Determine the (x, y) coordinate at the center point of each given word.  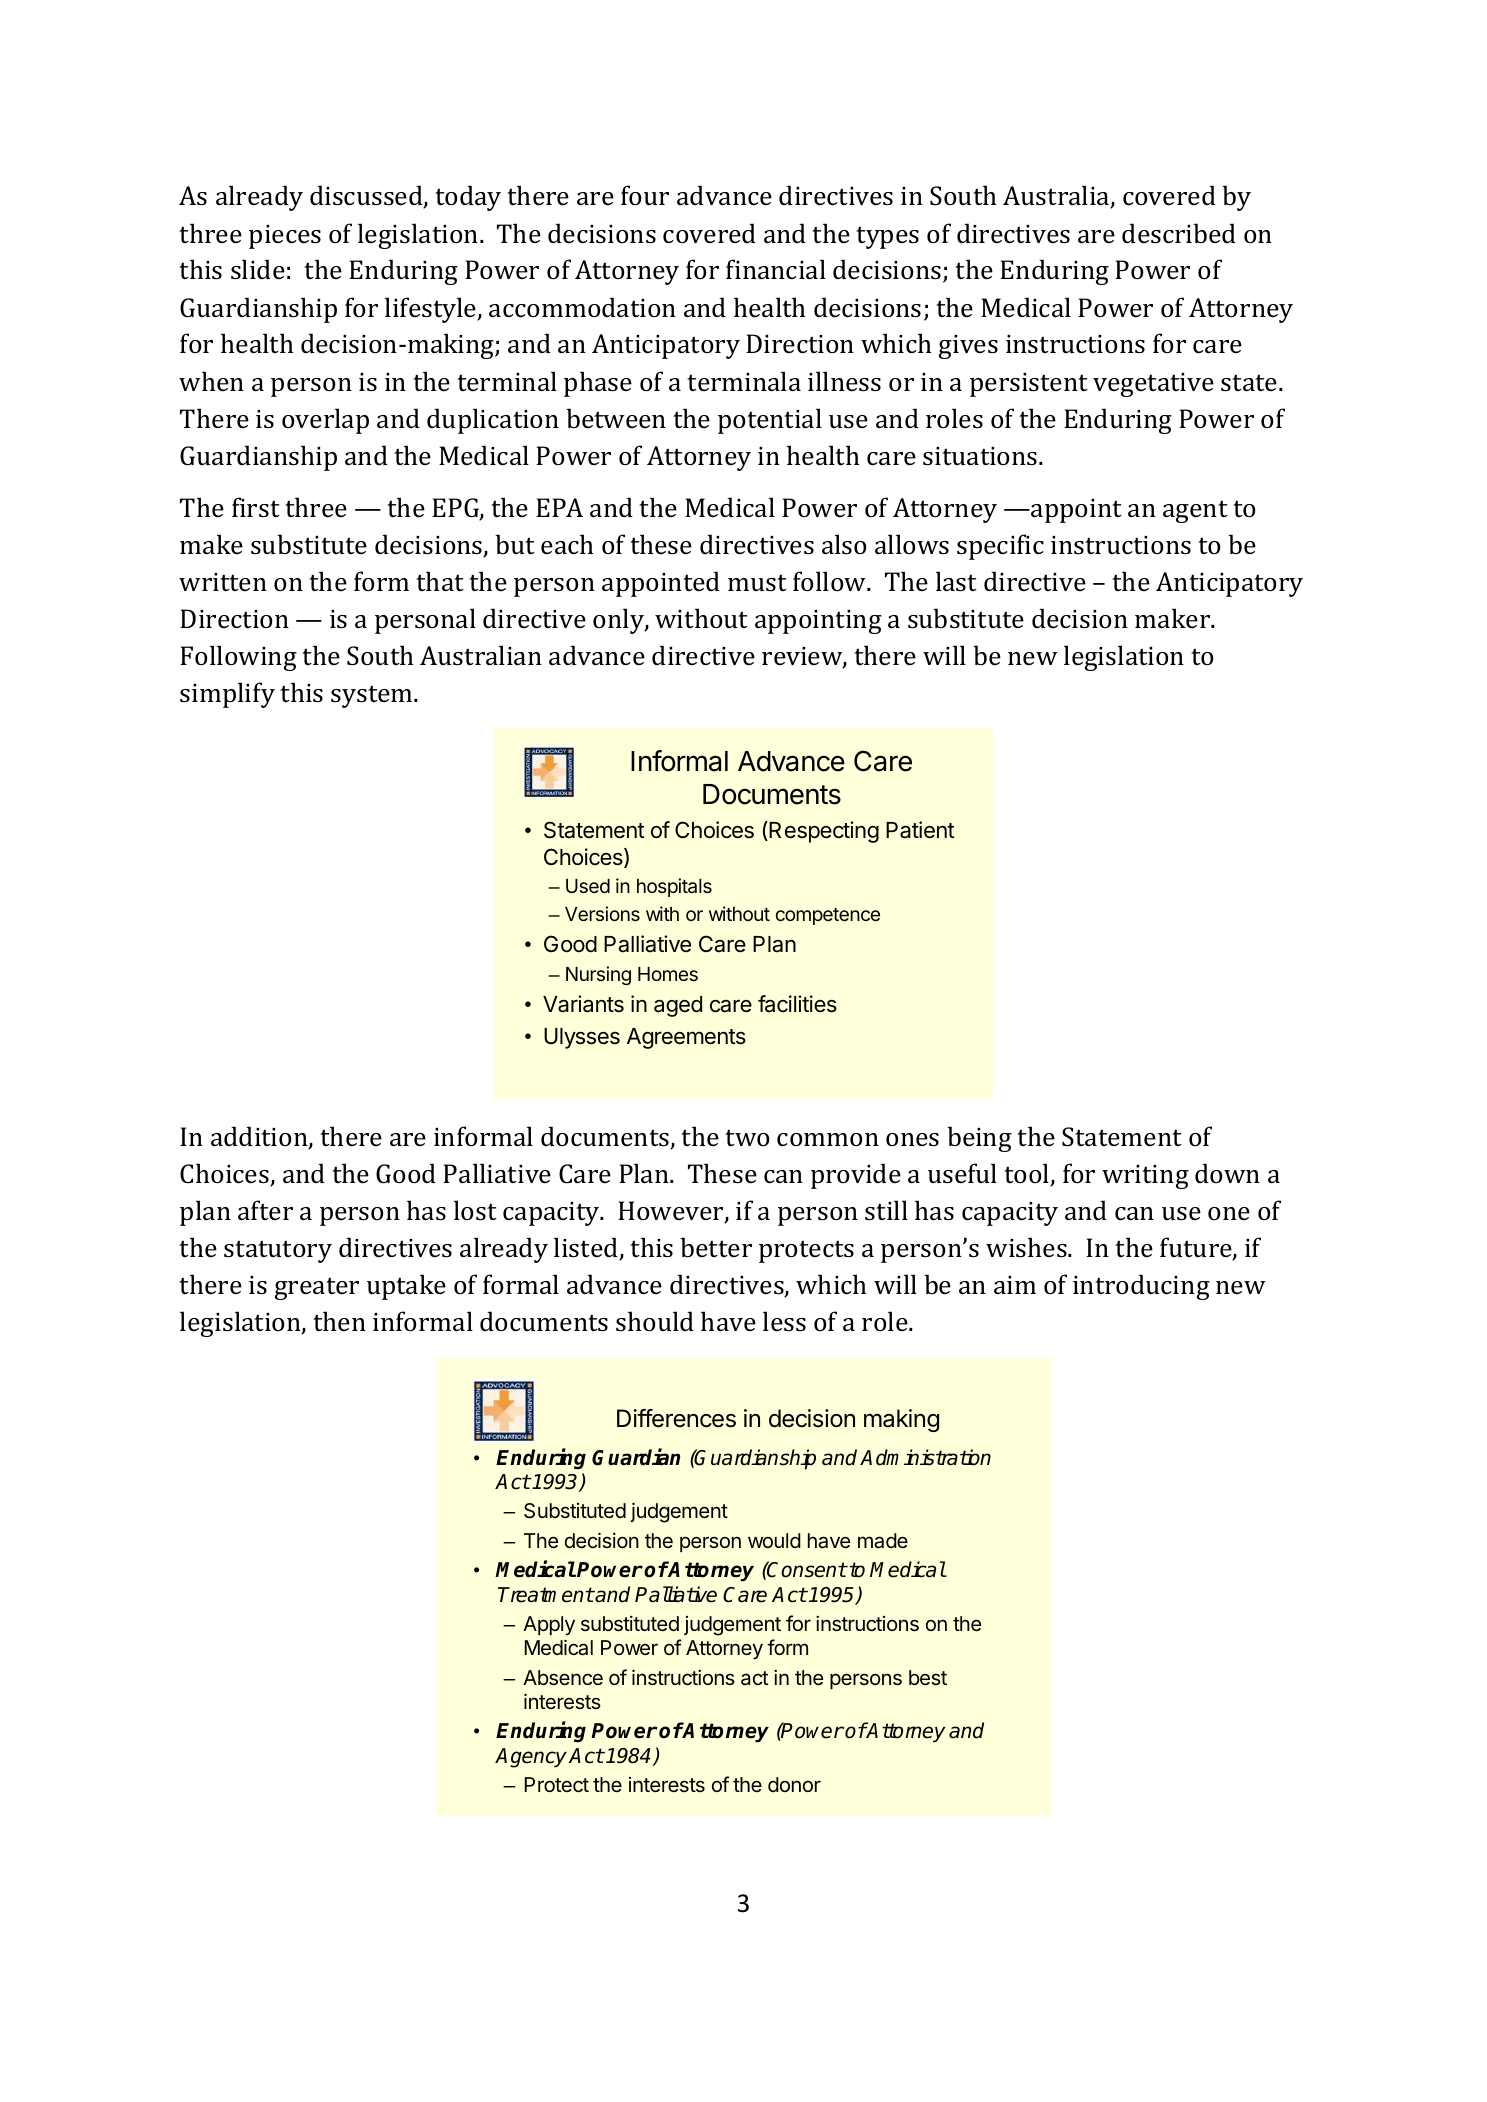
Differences (676, 1418)
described (1179, 233)
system (373, 696)
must (757, 583)
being (979, 1139)
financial (776, 269)
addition (260, 1137)
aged (678, 1006)
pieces (285, 237)
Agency (531, 1758)
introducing (1141, 1287)
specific (1000, 547)
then (339, 1321)
